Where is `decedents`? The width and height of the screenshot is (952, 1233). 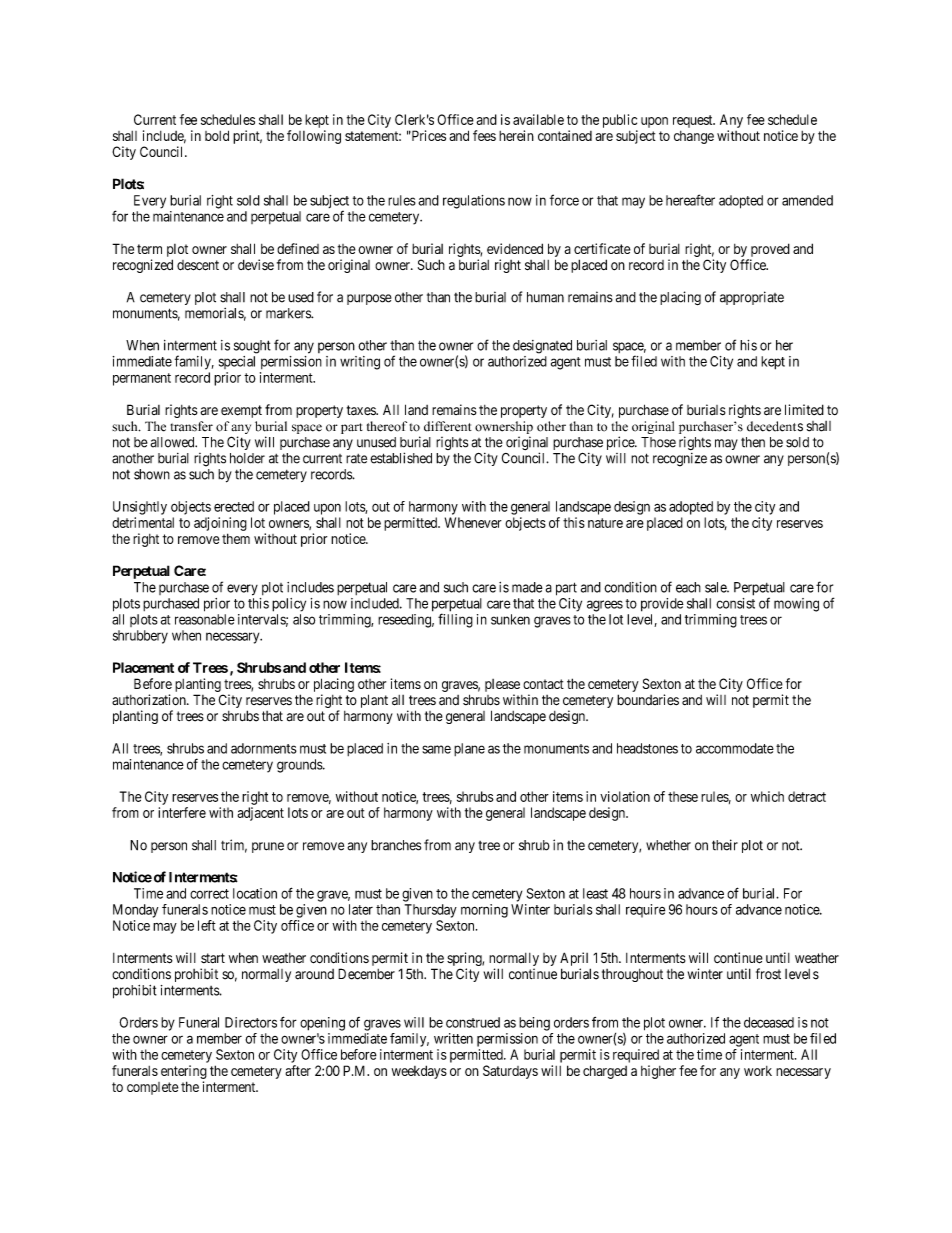 decedents is located at coordinates (775, 426).
